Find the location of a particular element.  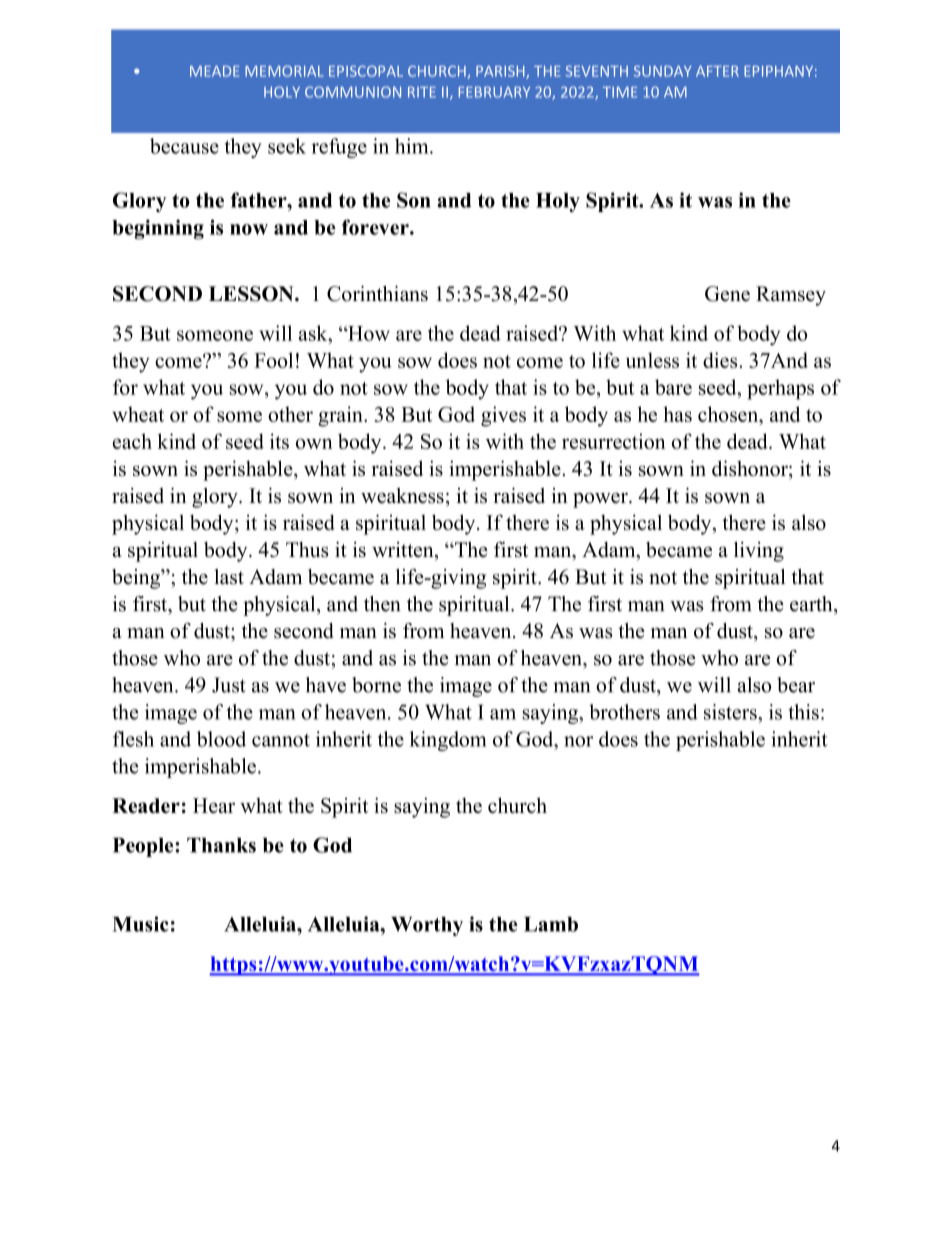

Music is located at coordinates (141, 924).
